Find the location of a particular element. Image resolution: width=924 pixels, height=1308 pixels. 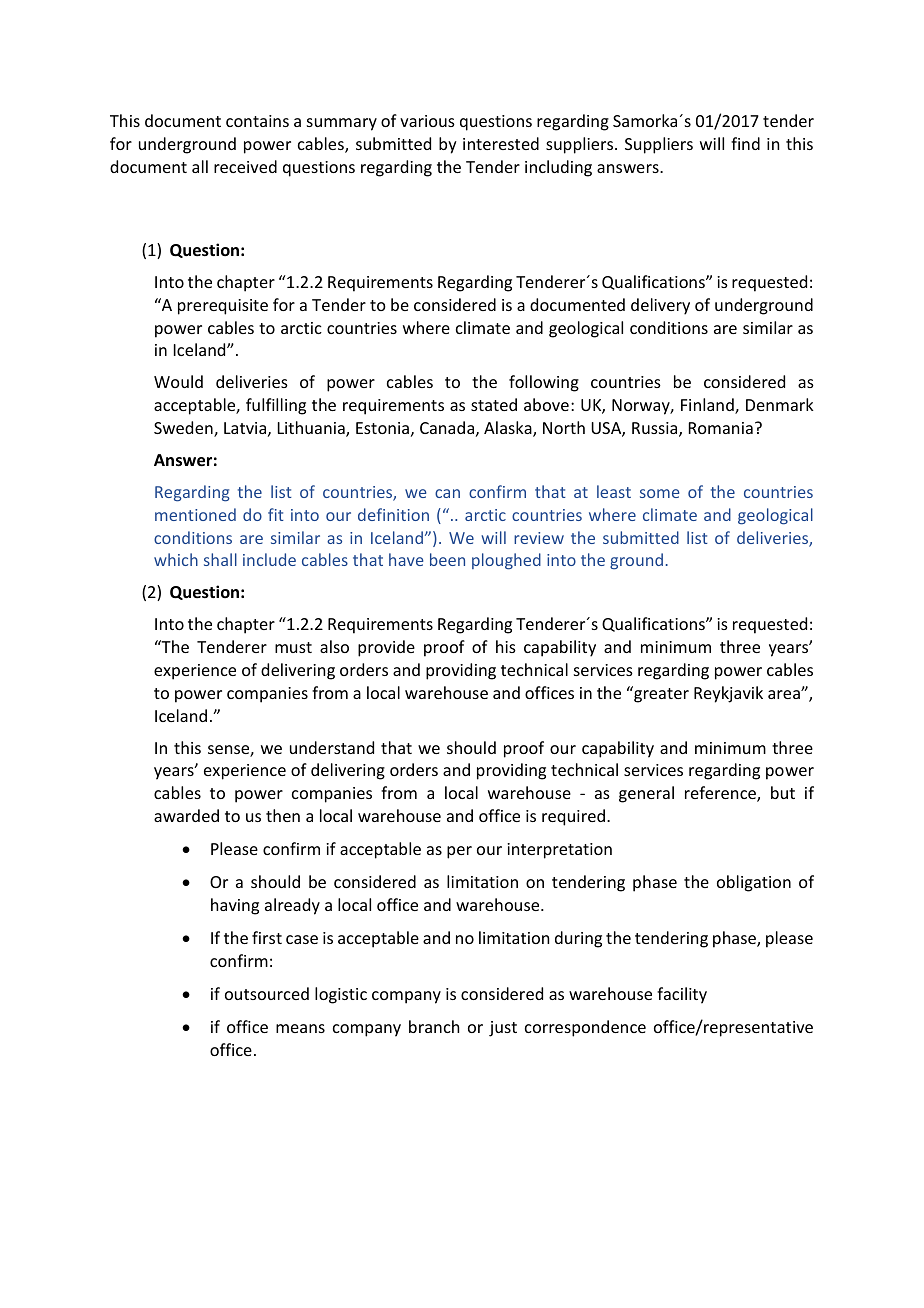

then is located at coordinates (283, 815).
